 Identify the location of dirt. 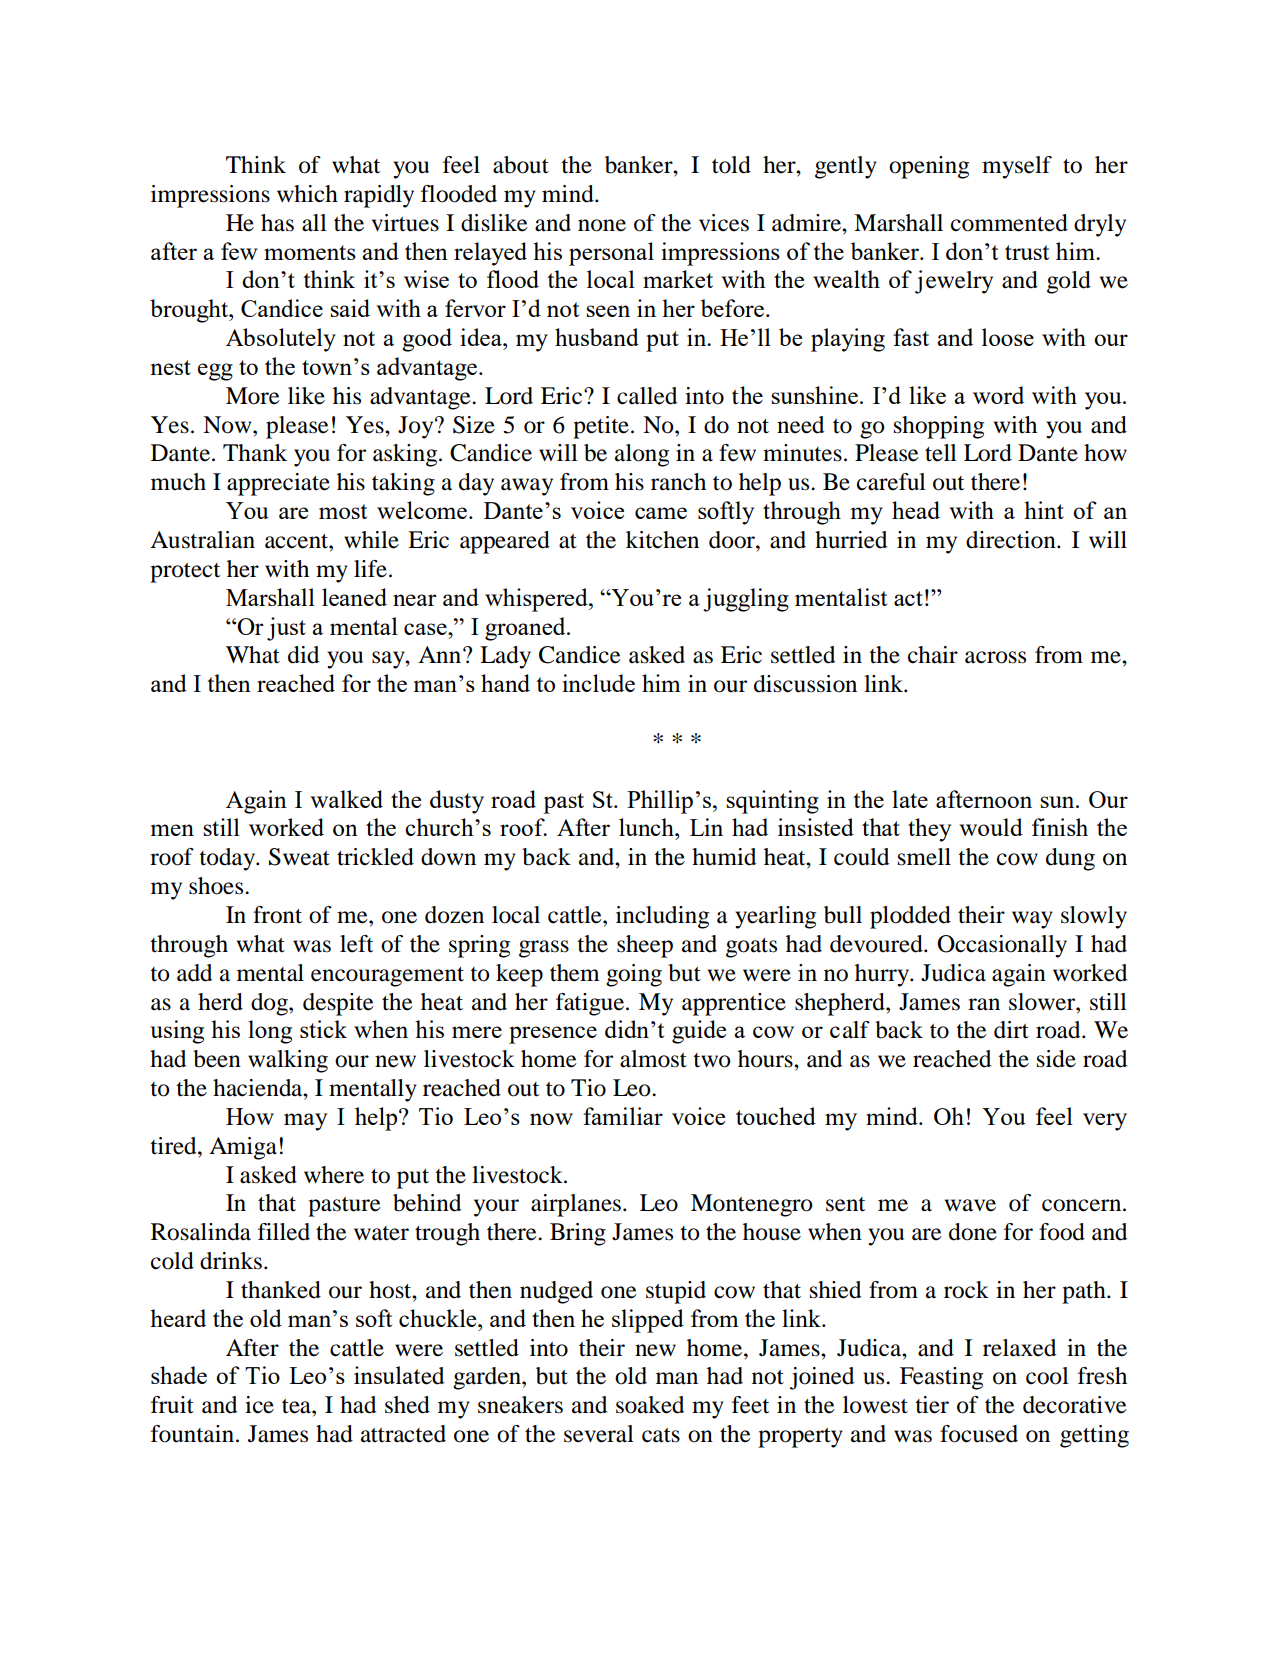
(1011, 1030).
